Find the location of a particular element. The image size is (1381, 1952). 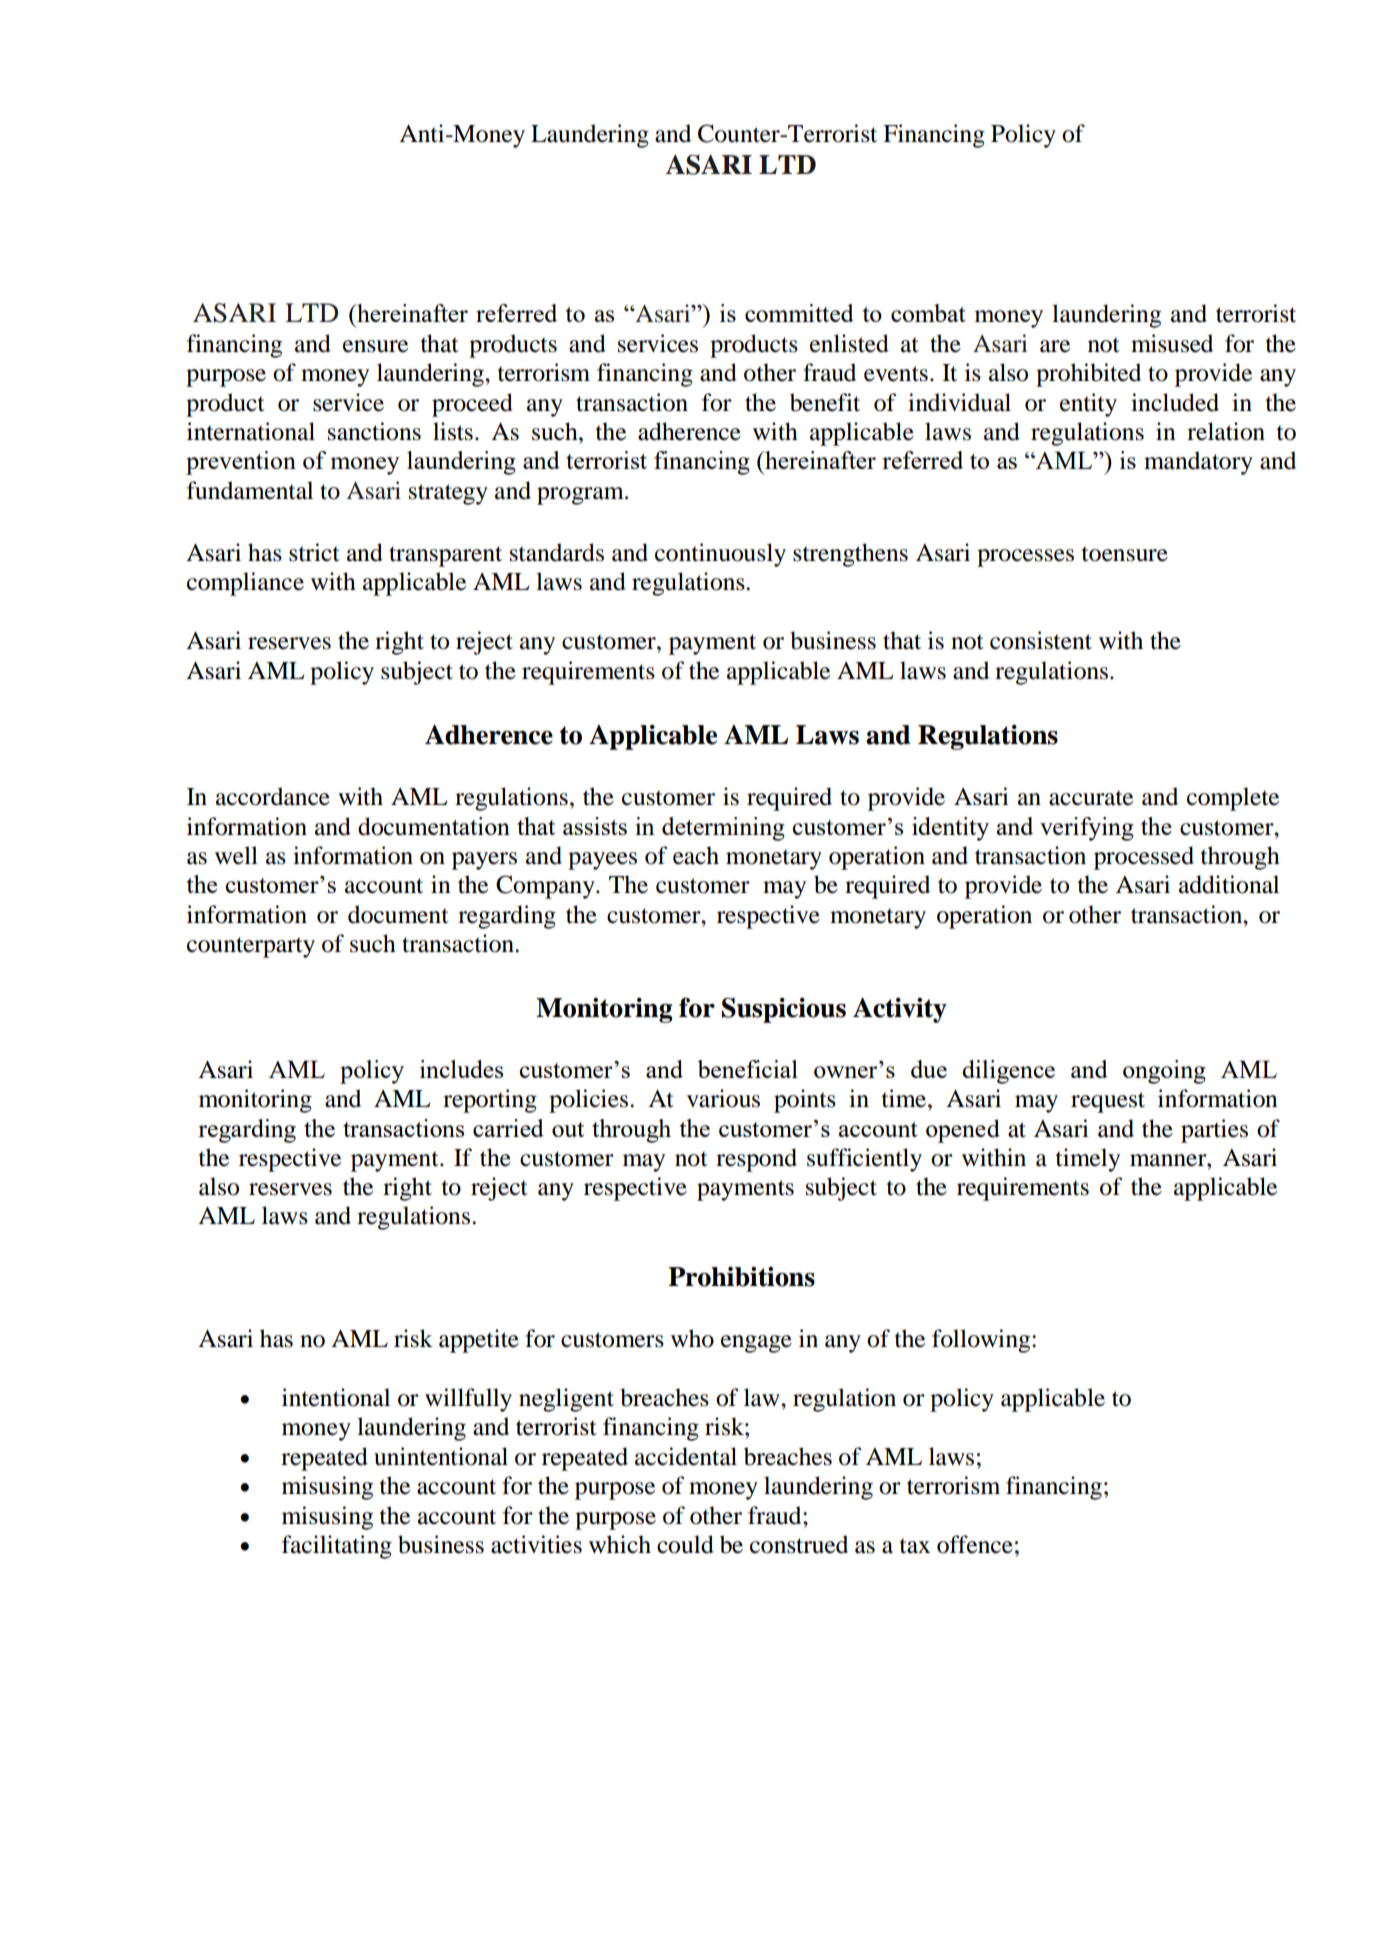

accordance is located at coordinates (273, 796).
